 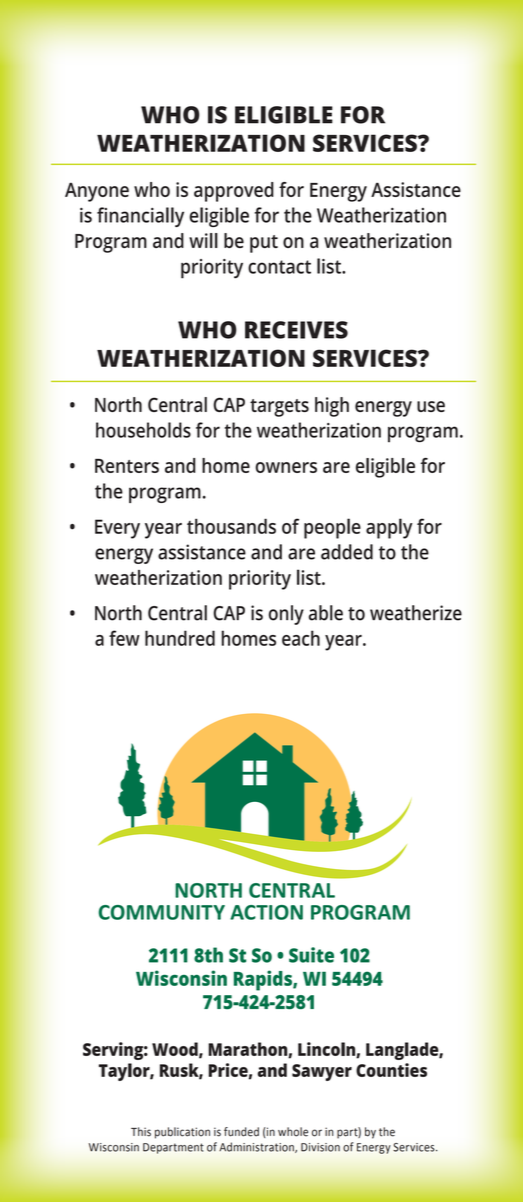 What do you see at coordinates (234, 192) in the screenshot?
I see `approved` at bounding box center [234, 192].
